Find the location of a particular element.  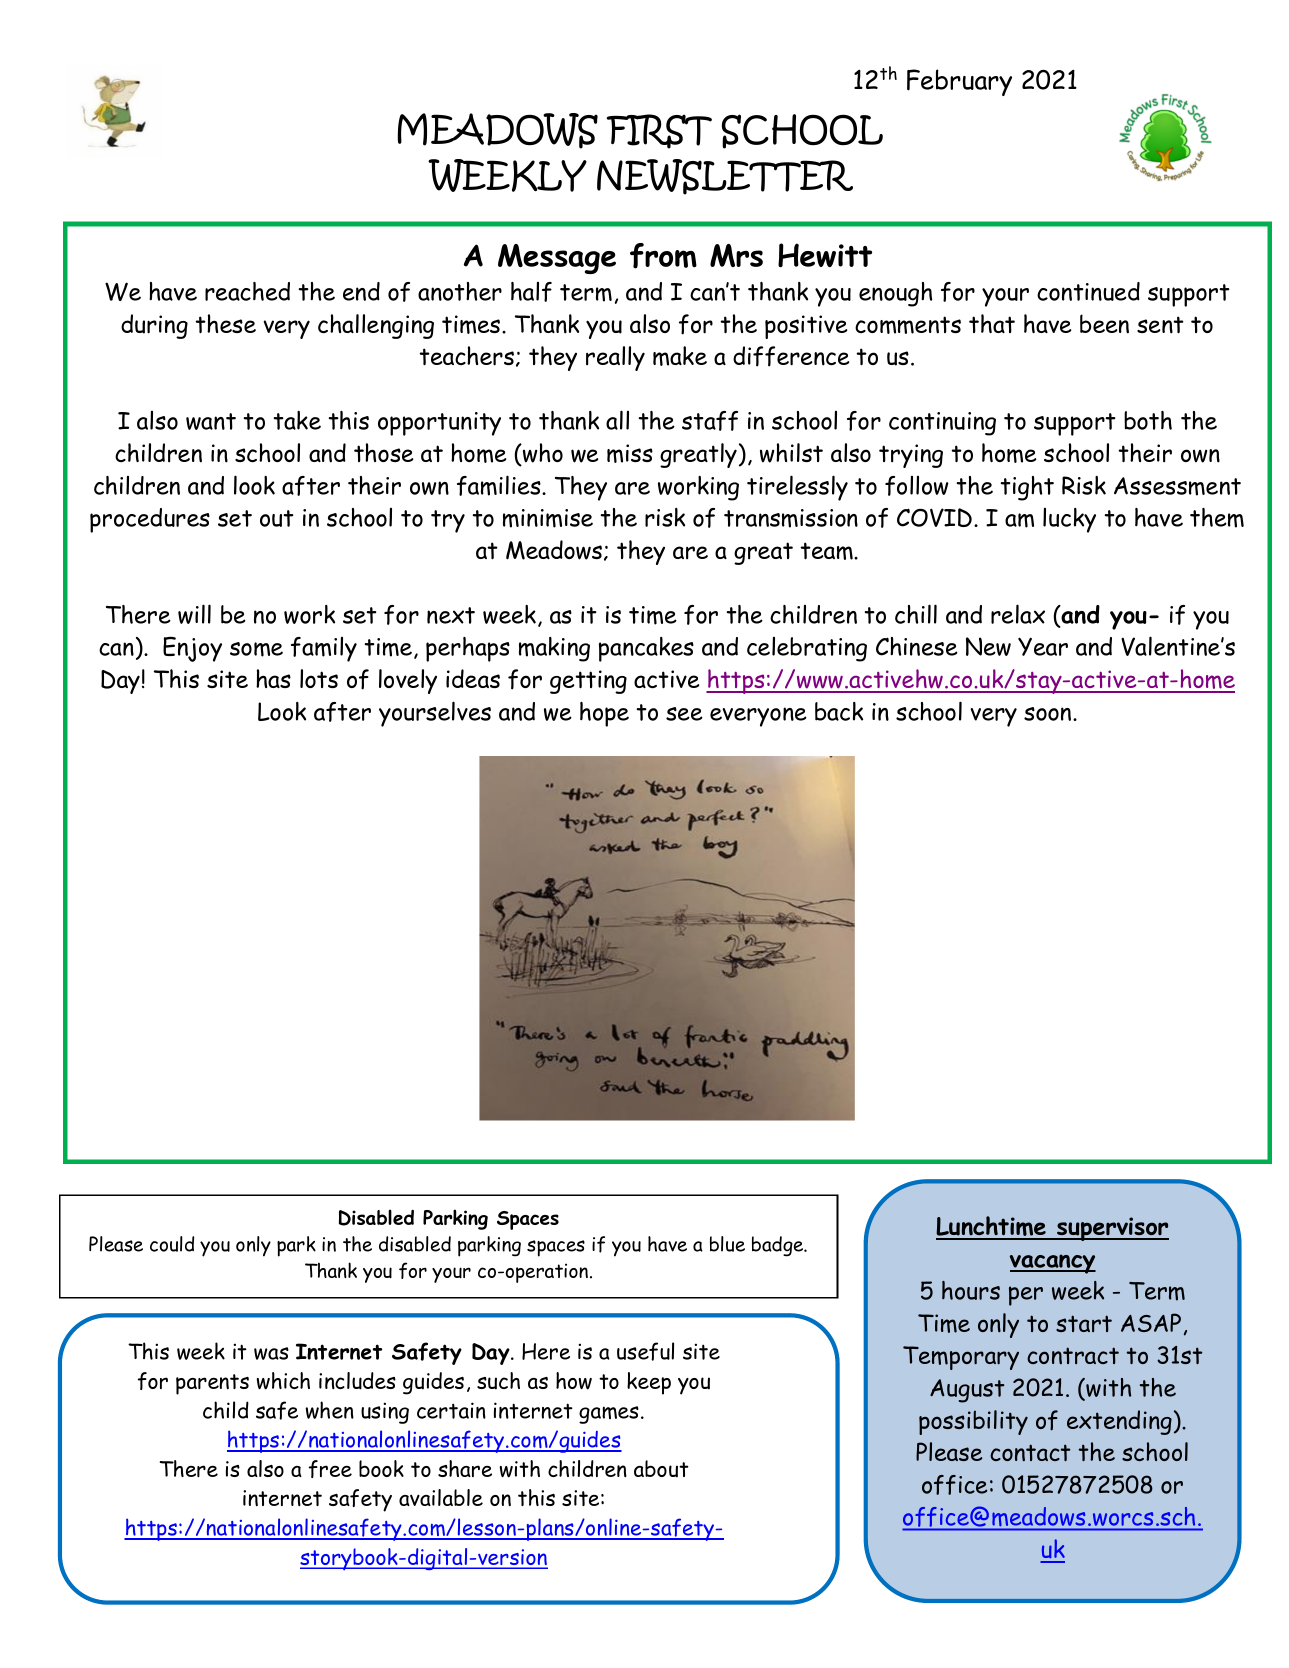

soon is located at coordinates (1049, 714).
